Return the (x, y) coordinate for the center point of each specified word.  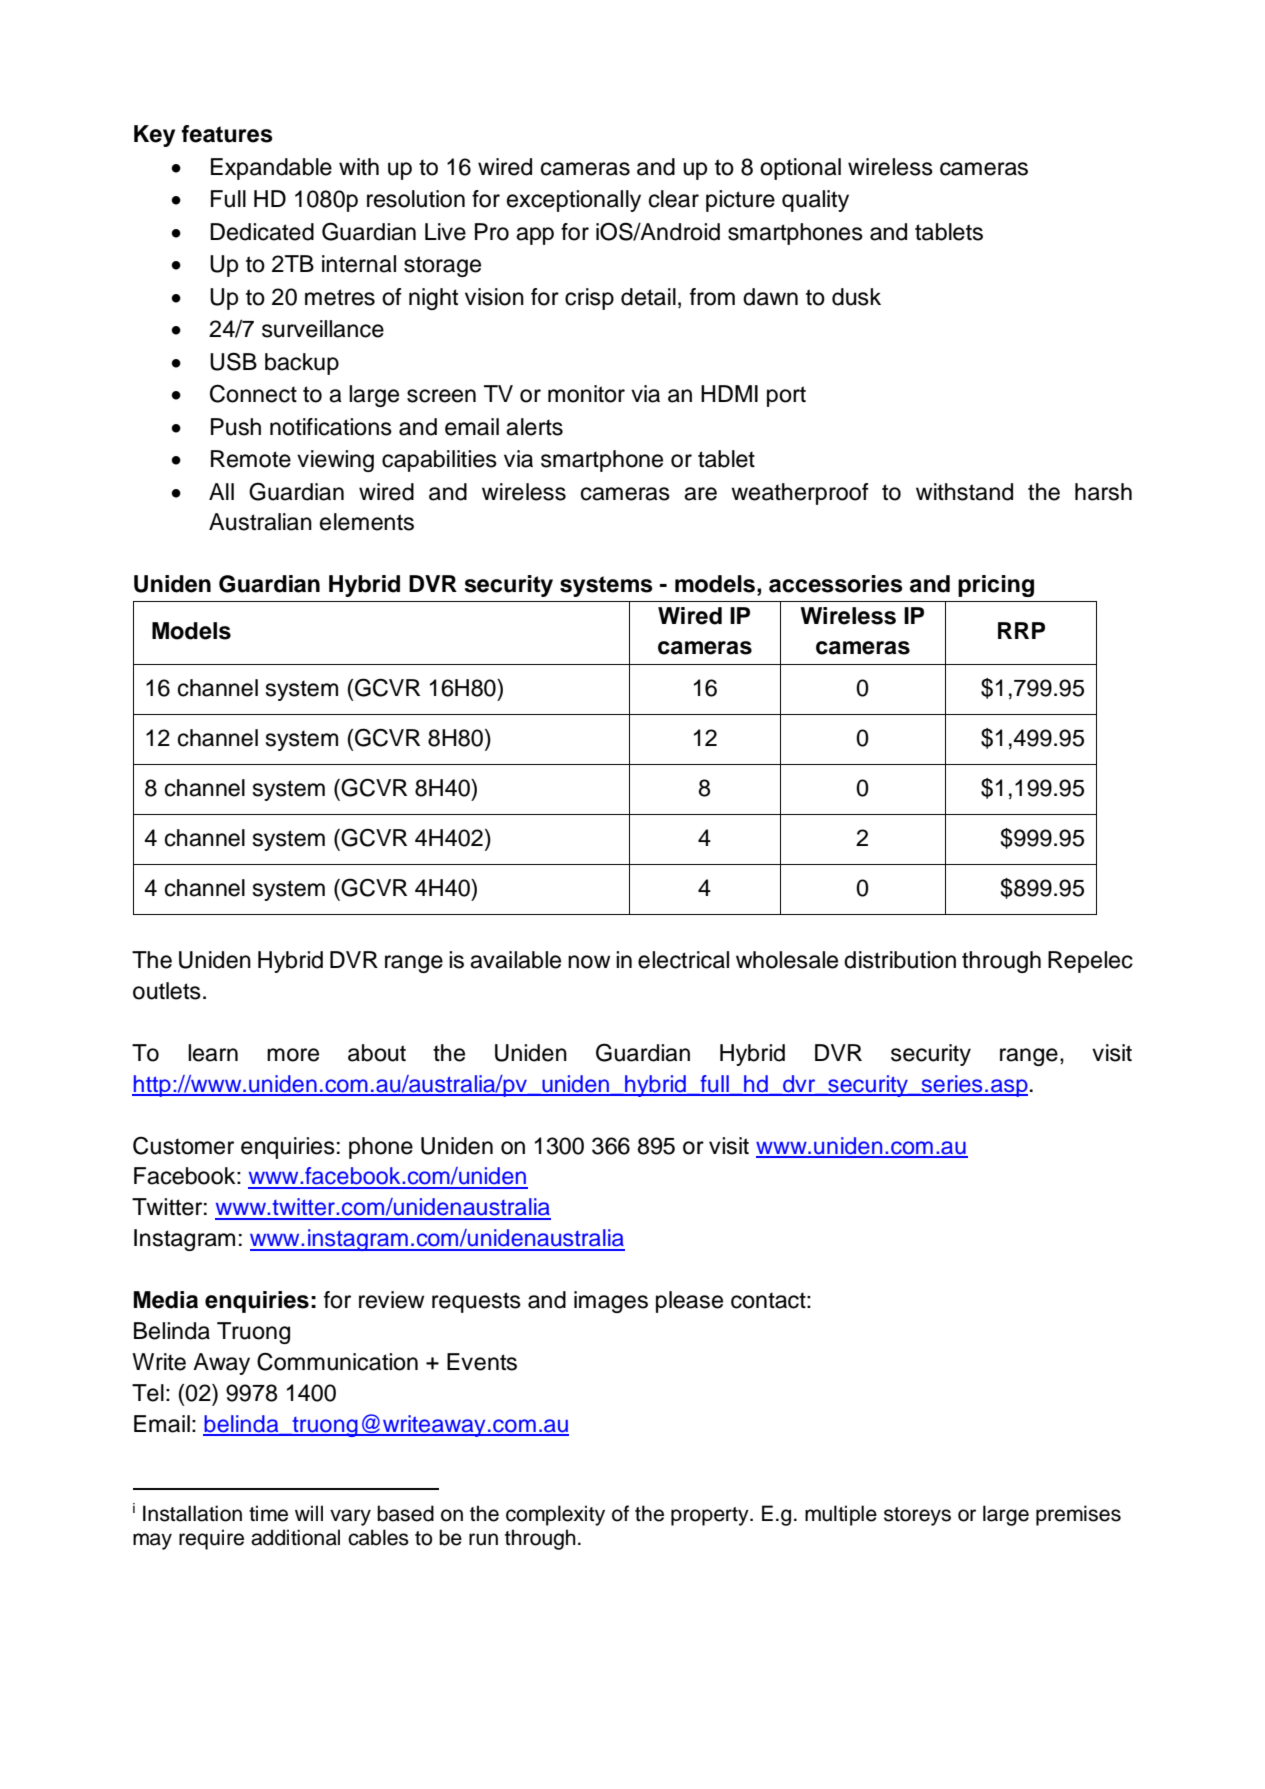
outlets (167, 991)
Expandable (271, 169)
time (268, 1513)
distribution (900, 960)
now (589, 962)
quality (815, 201)
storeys (917, 1516)
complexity (555, 1515)
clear (674, 199)
